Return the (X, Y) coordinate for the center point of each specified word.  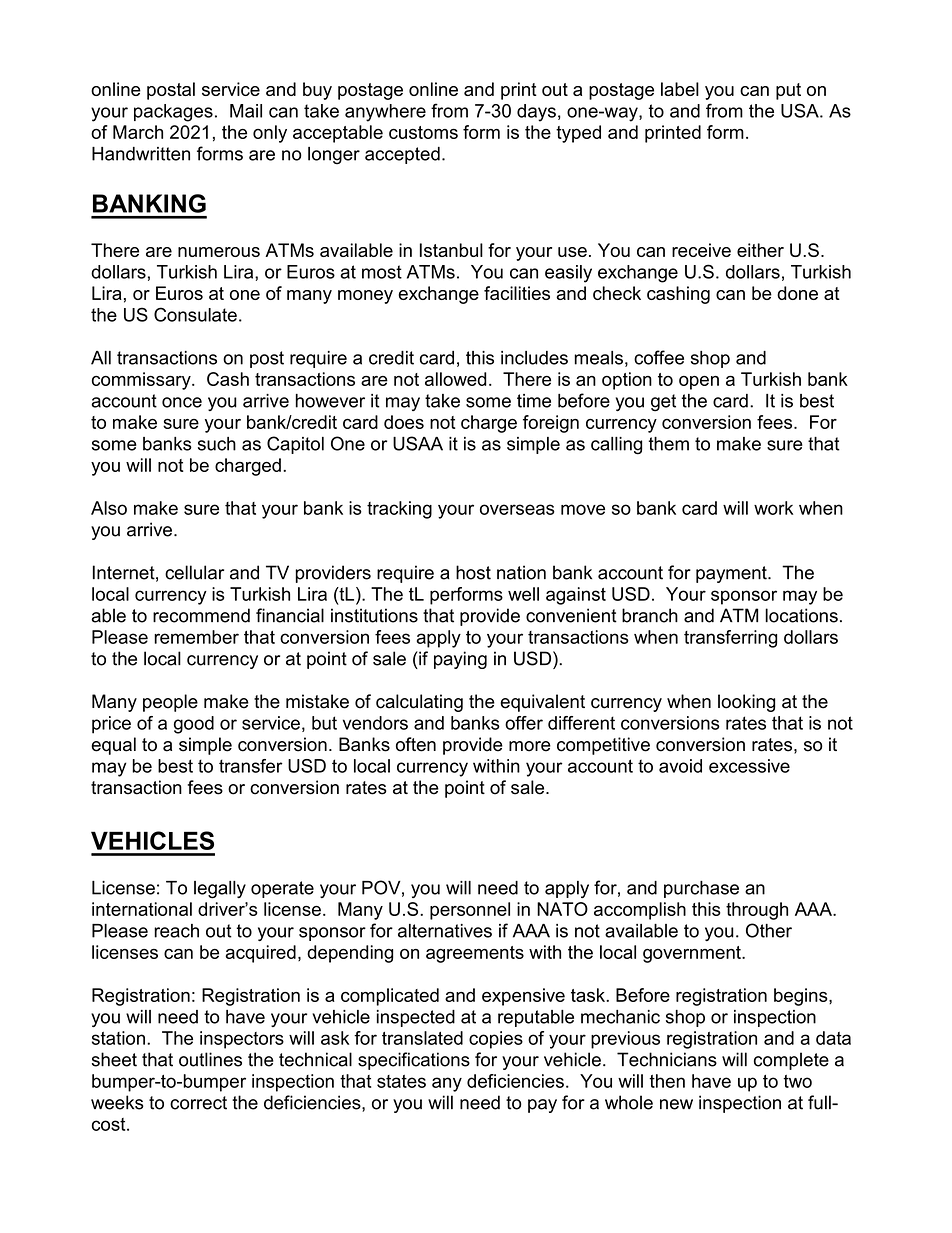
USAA (418, 443)
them (669, 444)
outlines (210, 1059)
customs (423, 132)
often (416, 744)
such (217, 444)
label (680, 89)
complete (791, 1061)
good (194, 725)
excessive (749, 766)
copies (496, 1040)
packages (173, 113)
